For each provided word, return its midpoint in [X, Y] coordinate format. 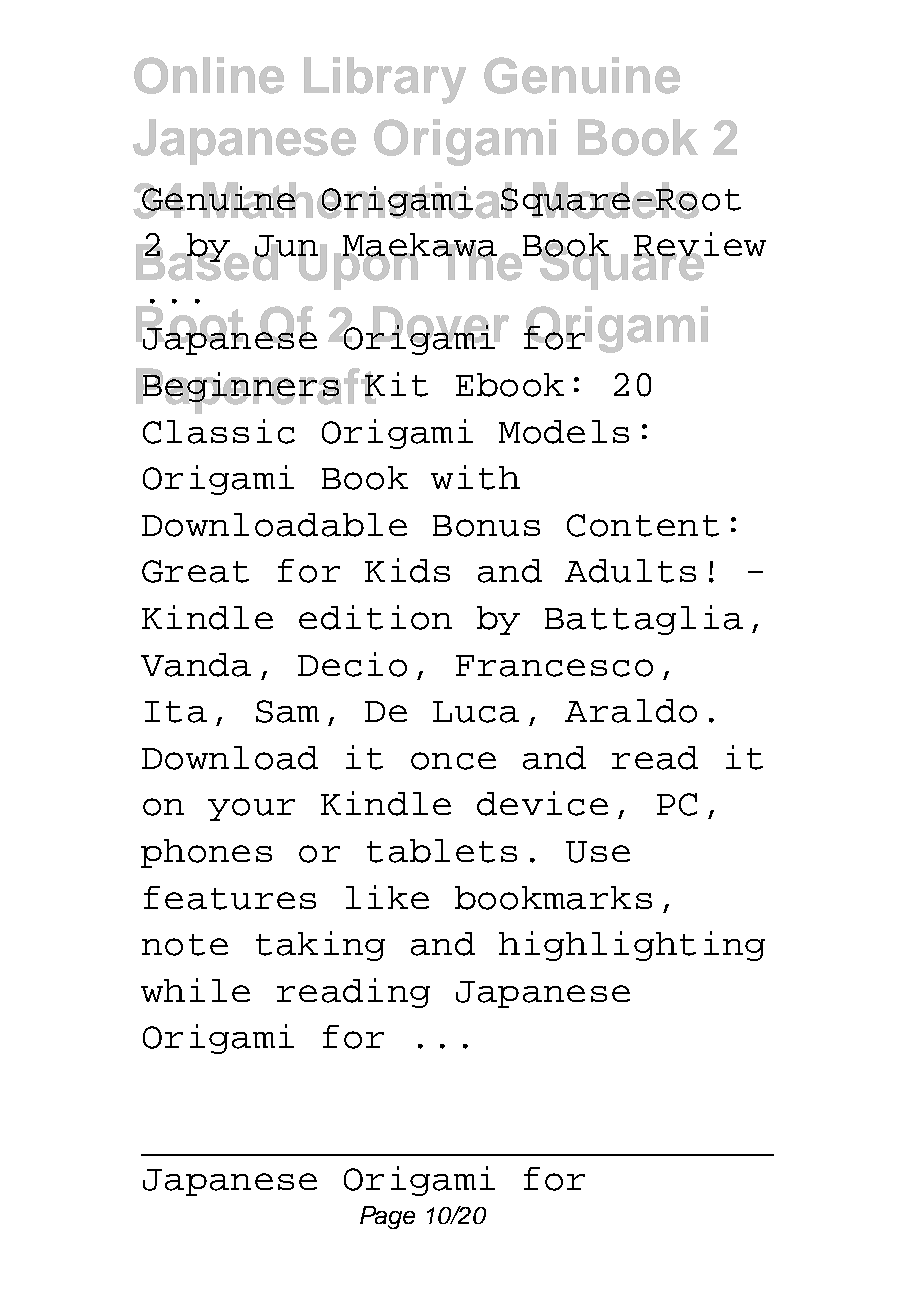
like [387, 897]
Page [387, 1217]
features [230, 898]
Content [643, 525]
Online [209, 75]
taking [320, 946]
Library [385, 80]
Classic [219, 431]
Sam [287, 711]
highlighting [632, 946]
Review [700, 245]
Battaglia [644, 620]
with [475, 477]
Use [598, 852]
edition [375, 617]
